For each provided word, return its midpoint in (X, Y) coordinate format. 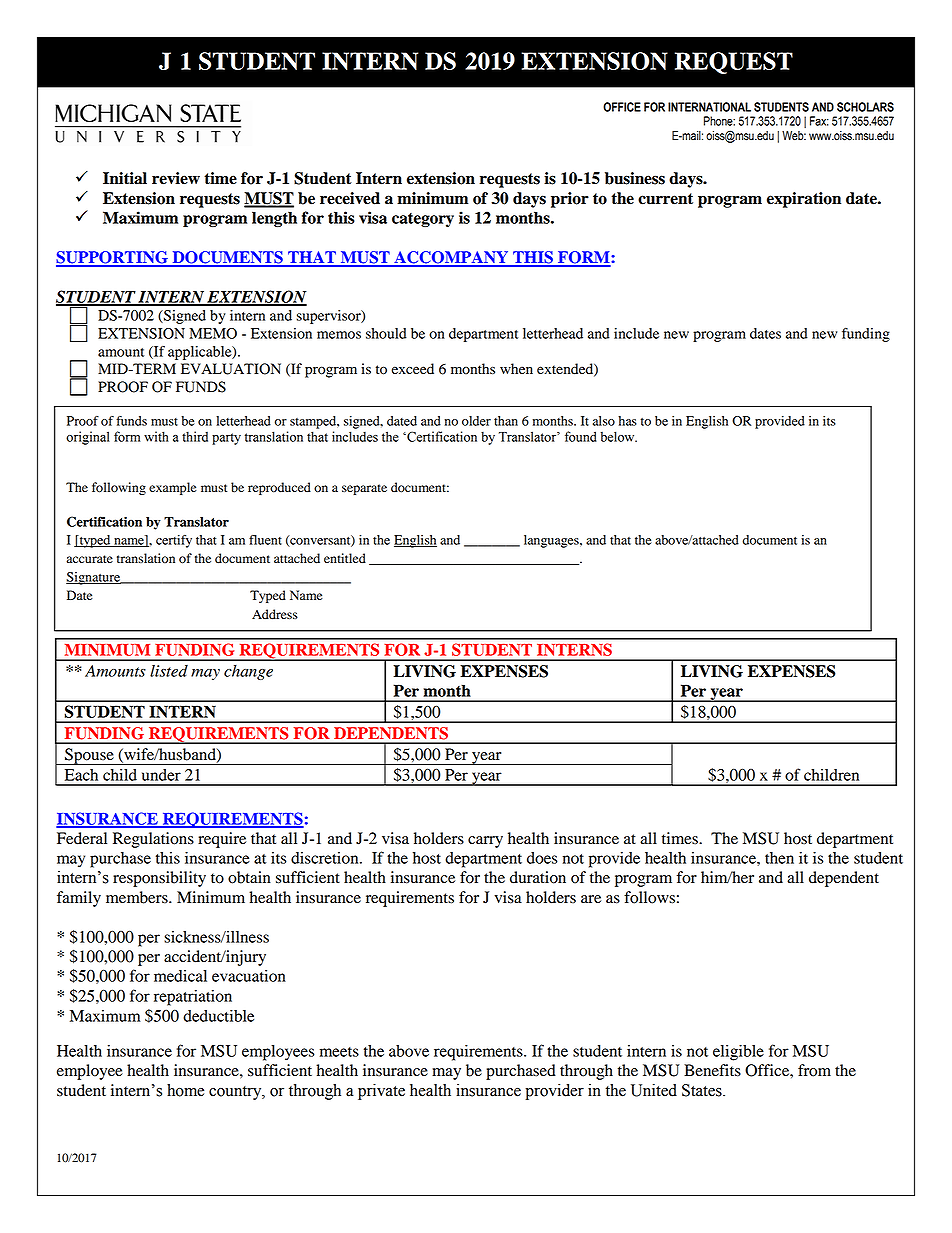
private (381, 1092)
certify (174, 541)
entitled (345, 558)
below (619, 436)
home (185, 1090)
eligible (738, 1053)
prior (570, 200)
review (176, 178)
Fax (819, 121)
